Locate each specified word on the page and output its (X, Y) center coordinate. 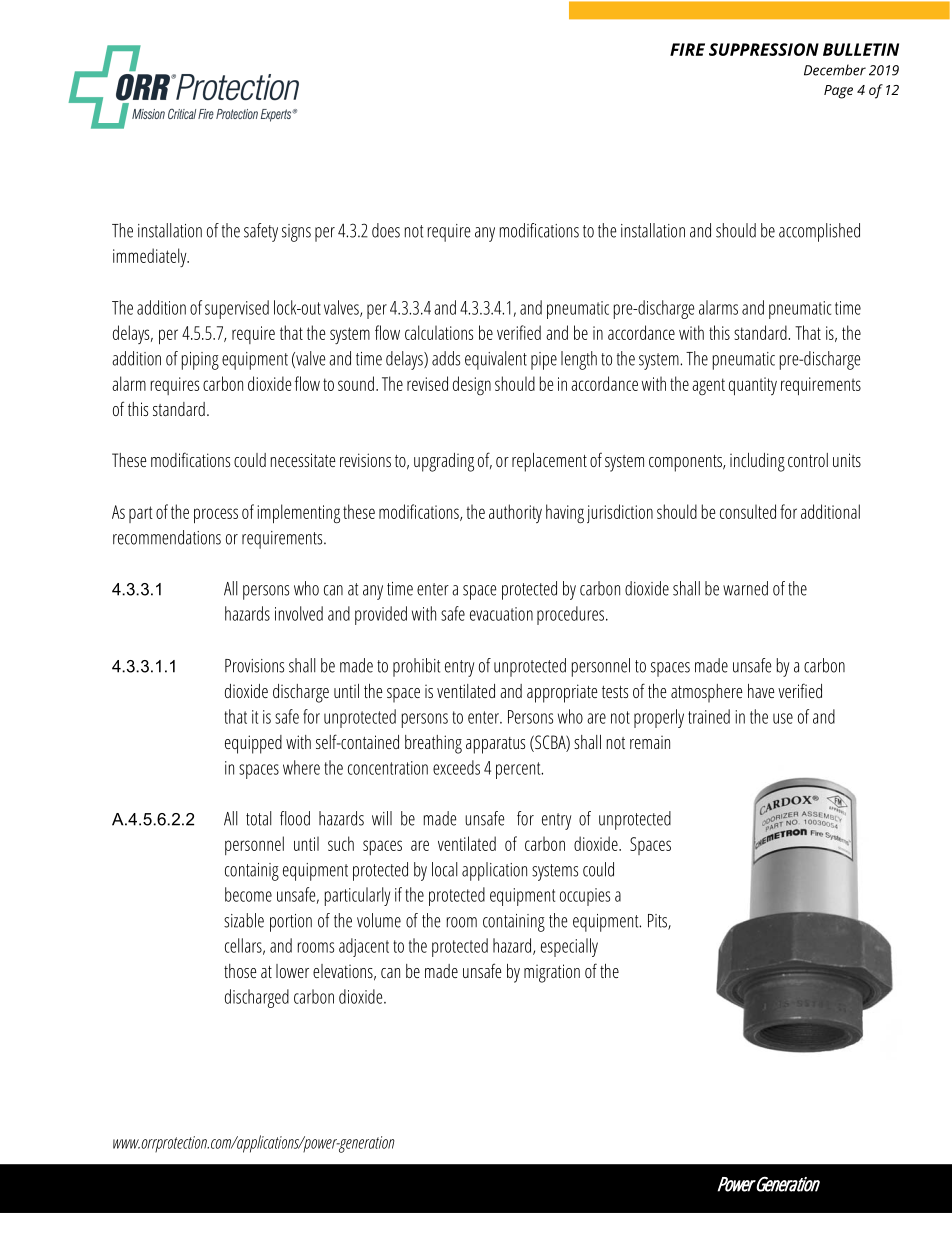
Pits (658, 922)
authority (515, 513)
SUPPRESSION (764, 49)
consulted (748, 511)
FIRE (687, 49)
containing (514, 923)
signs (296, 233)
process (216, 516)
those (240, 971)
